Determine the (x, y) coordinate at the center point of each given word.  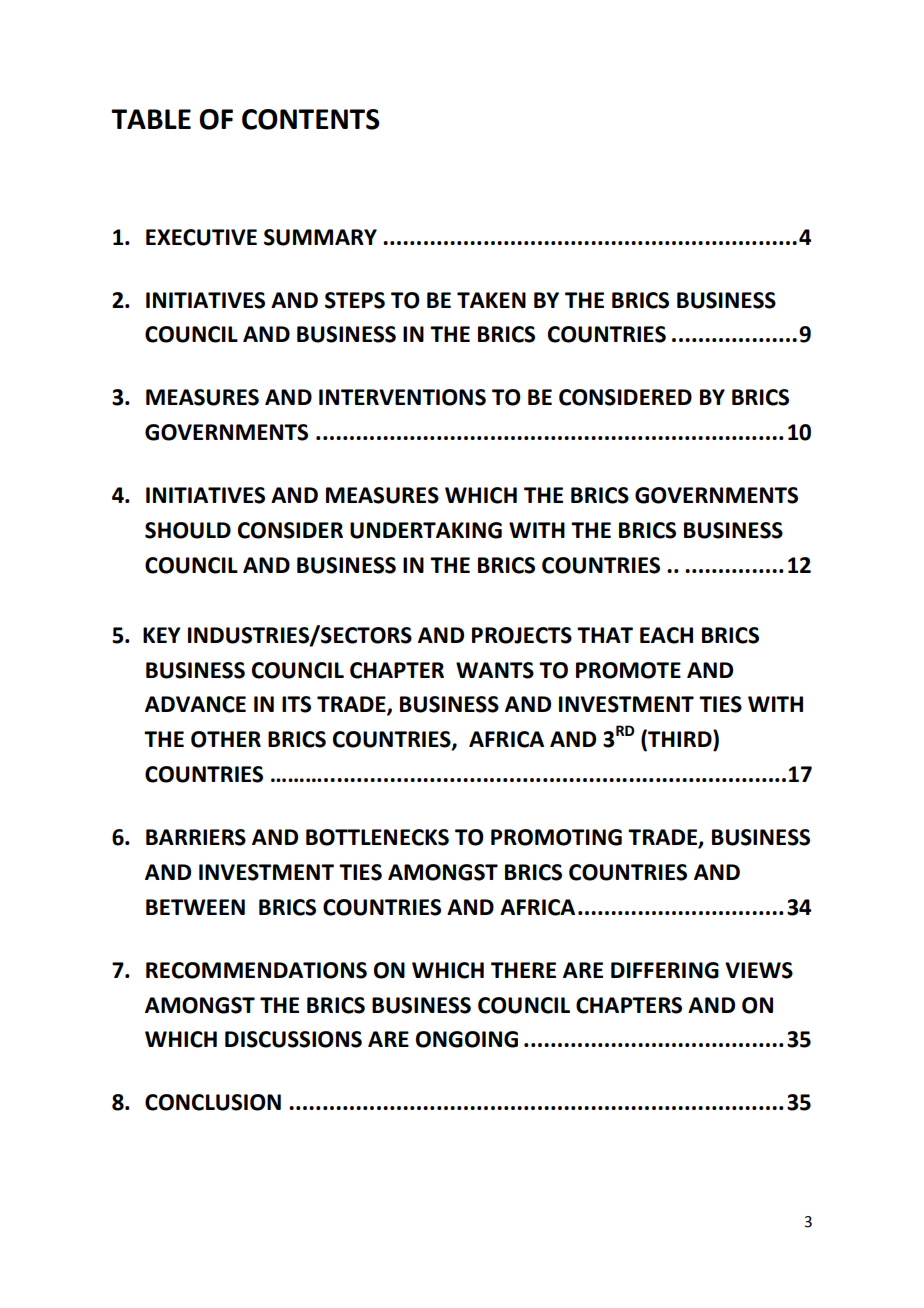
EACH (666, 635)
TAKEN (491, 300)
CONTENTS (311, 119)
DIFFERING (665, 970)
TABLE (151, 119)
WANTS (495, 670)
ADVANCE (195, 704)
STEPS (355, 300)
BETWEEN (195, 907)
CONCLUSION (213, 1102)
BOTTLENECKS (377, 837)
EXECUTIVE (201, 237)
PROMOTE (628, 670)
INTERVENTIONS (402, 397)
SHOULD (188, 530)
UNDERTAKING (426, 530)
